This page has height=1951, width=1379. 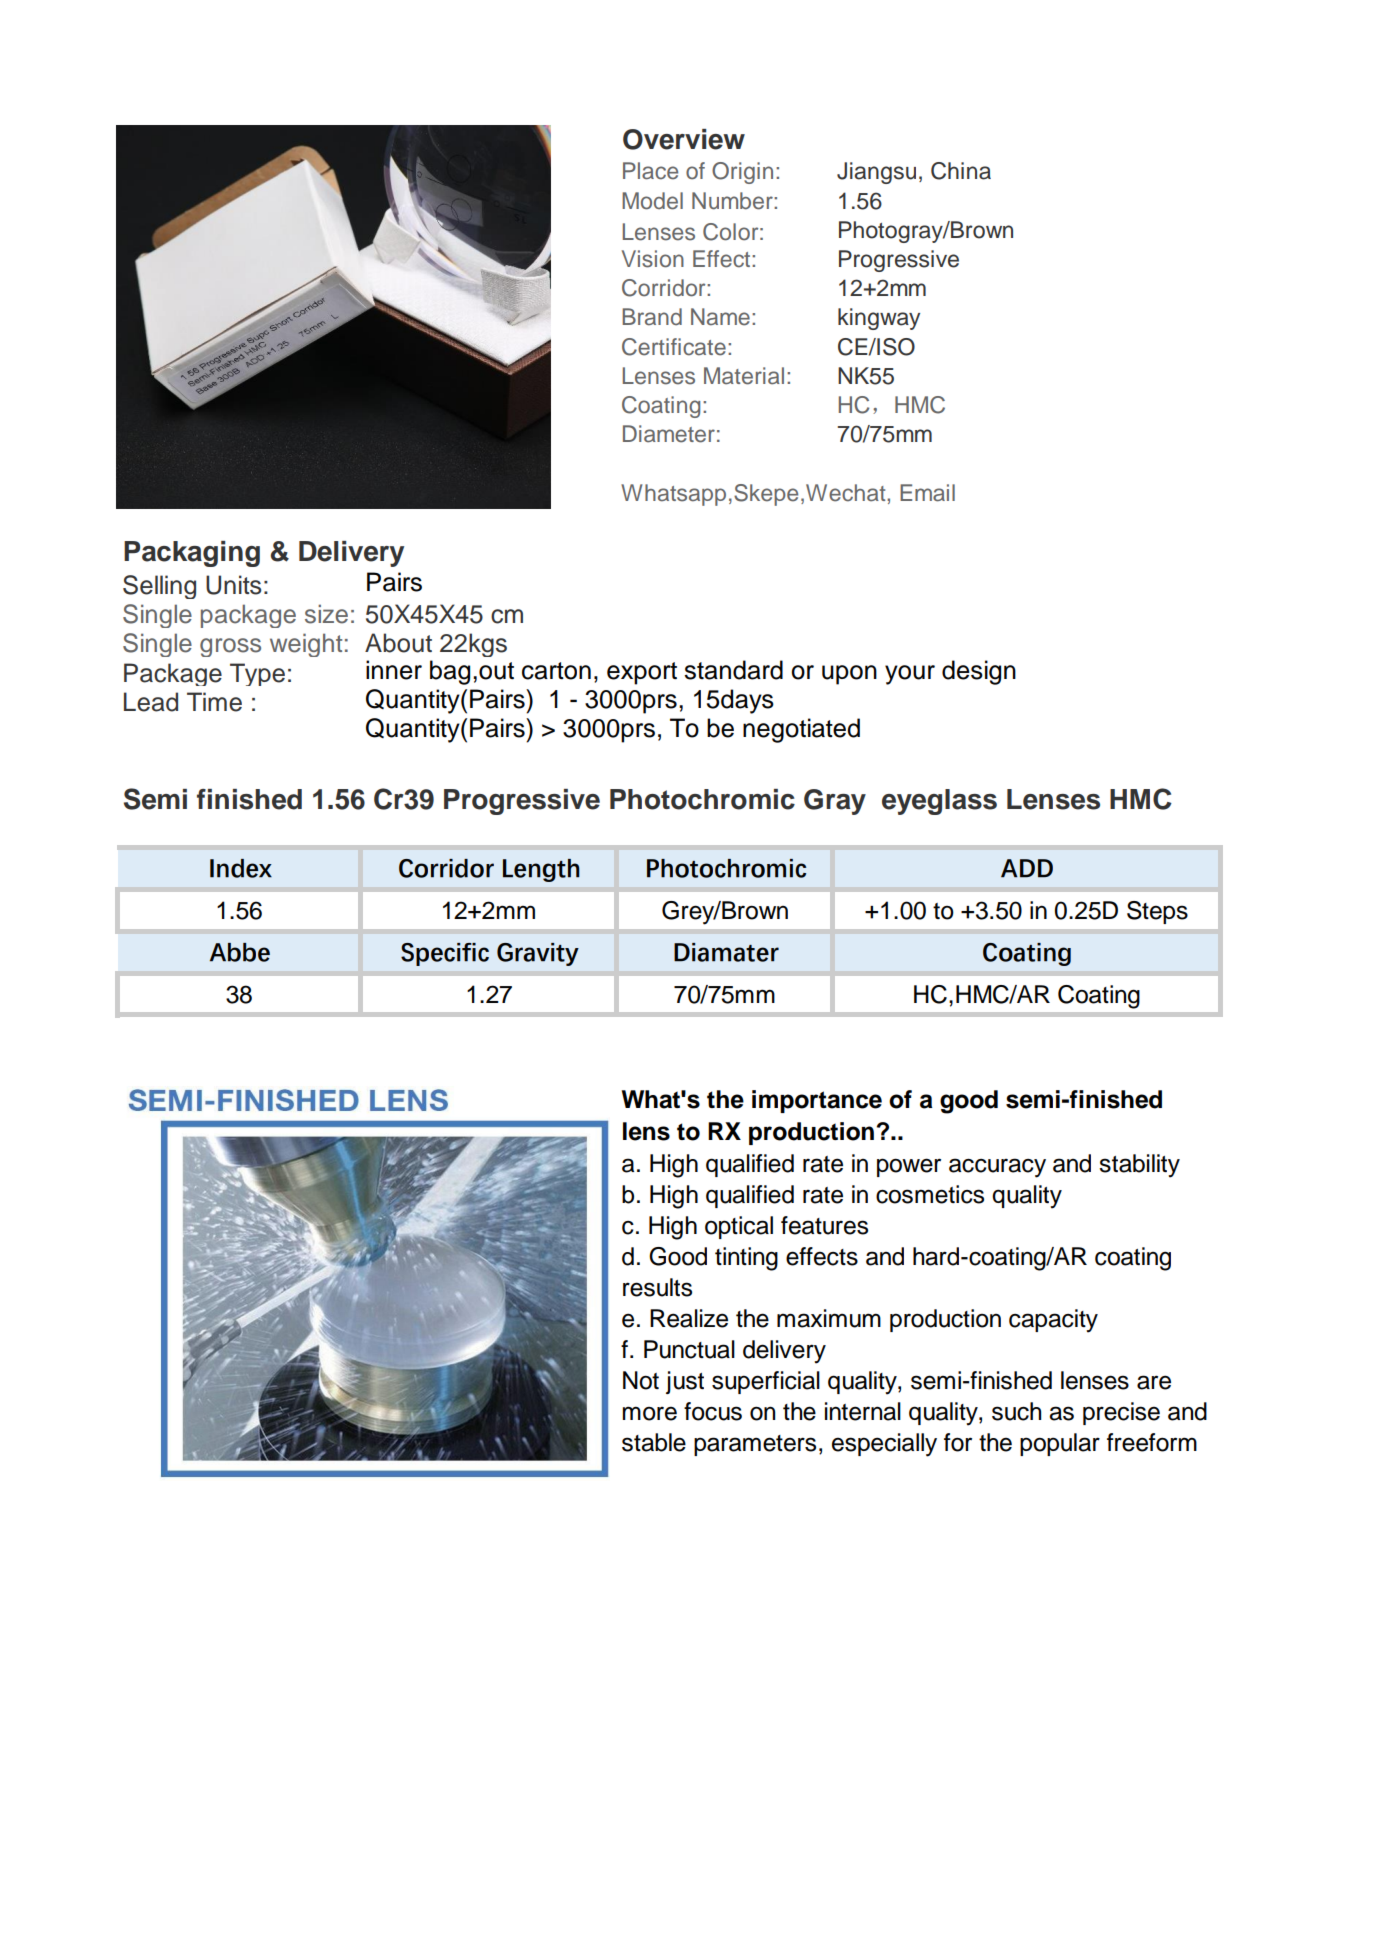 I want to click on Model, so click(x=652, y=201).
